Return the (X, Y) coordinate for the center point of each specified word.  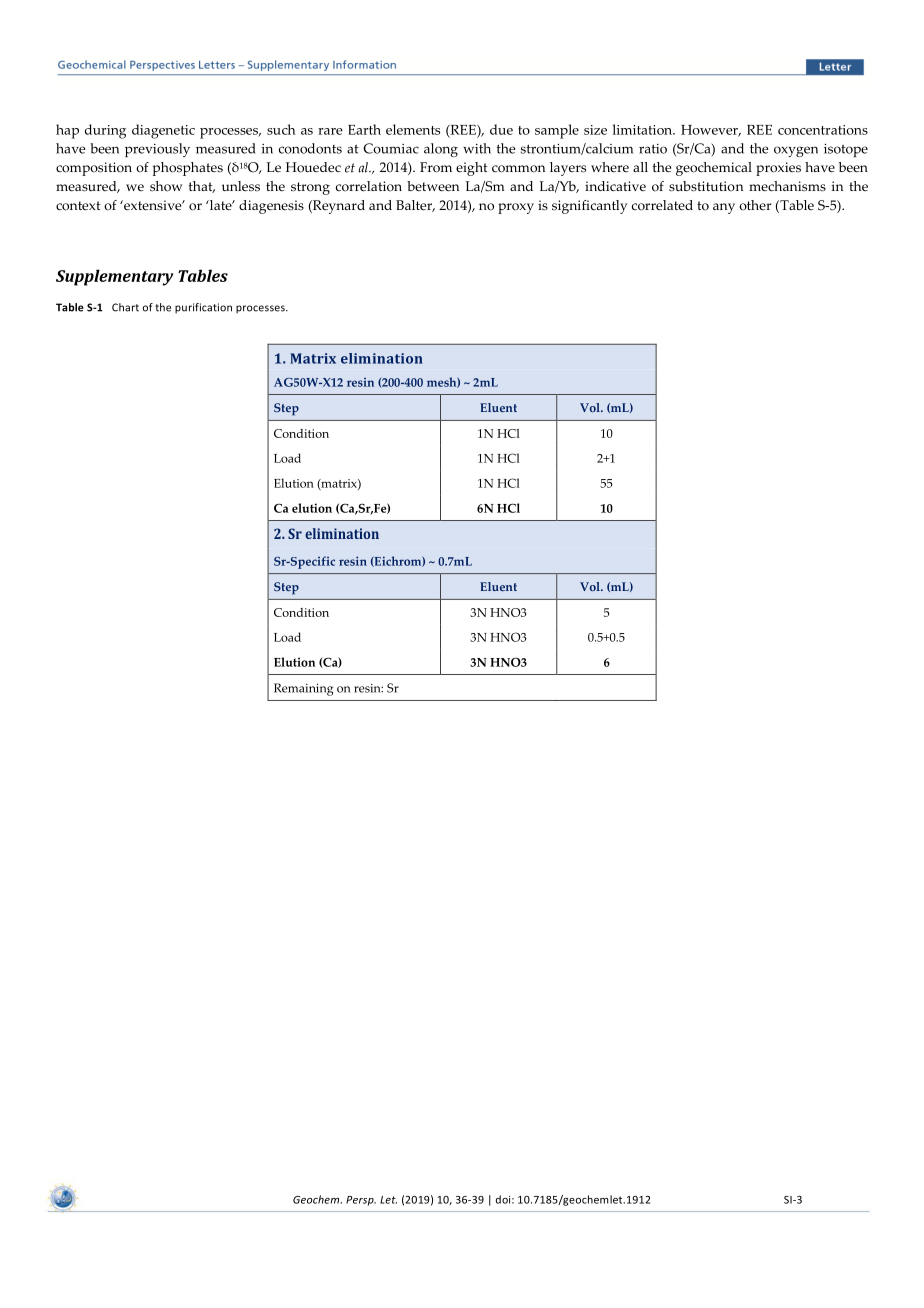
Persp (361, 1201)
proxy (516, 208)
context (78, 206)
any (724, 208)
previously (157, 150)
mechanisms (787, 186)
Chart (125, 307)
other (755, 205)
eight (472, 169)
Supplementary (114, 277)
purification (203, 308)
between (433, 186)
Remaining (303, 689)
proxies (778, 169)
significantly (589, 207)
